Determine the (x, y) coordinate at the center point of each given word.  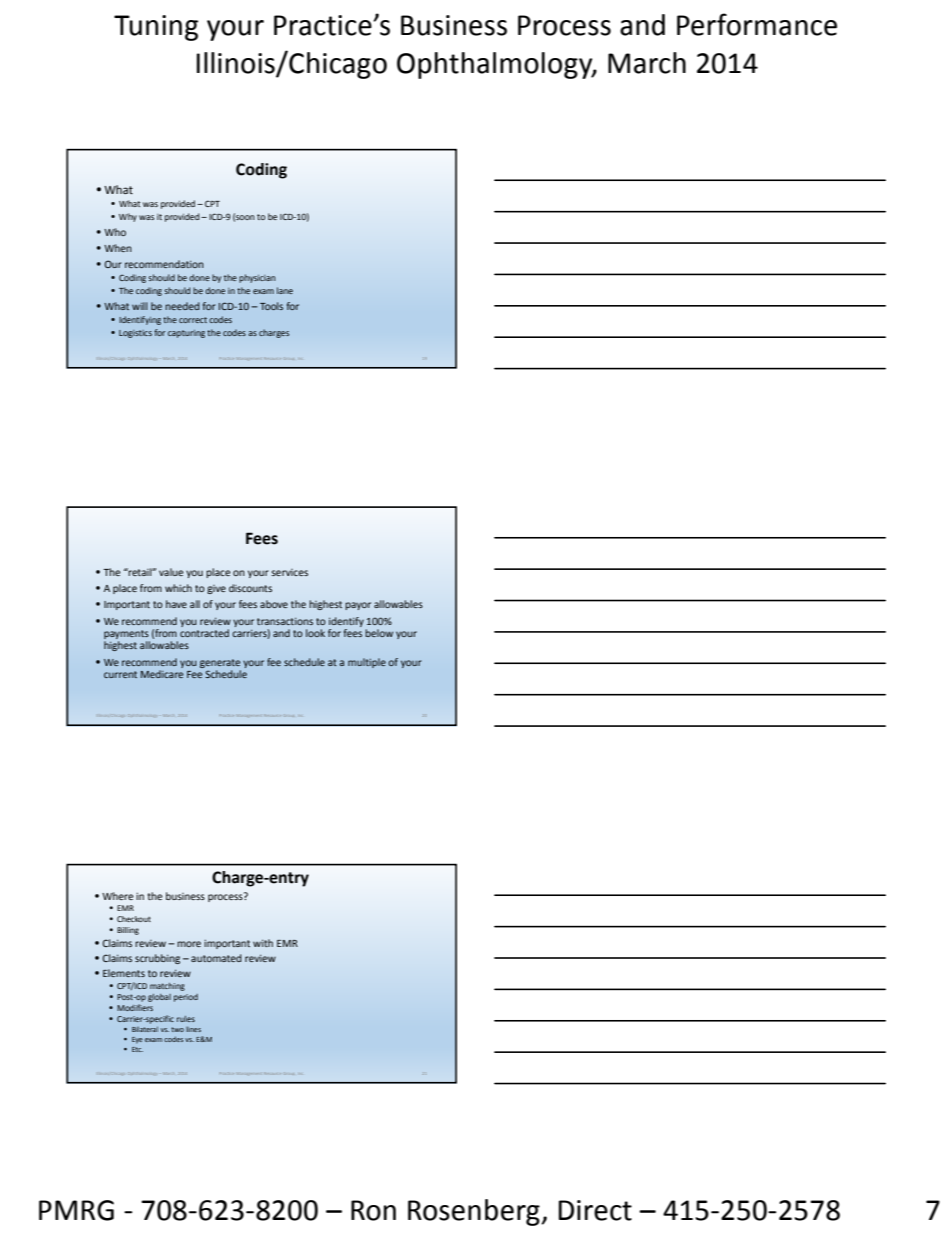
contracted (204, 633)
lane (285, 290)
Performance (757, 24)
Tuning (156, 28)
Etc (137, 1049)
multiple (367, 663)
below (379, 633)
